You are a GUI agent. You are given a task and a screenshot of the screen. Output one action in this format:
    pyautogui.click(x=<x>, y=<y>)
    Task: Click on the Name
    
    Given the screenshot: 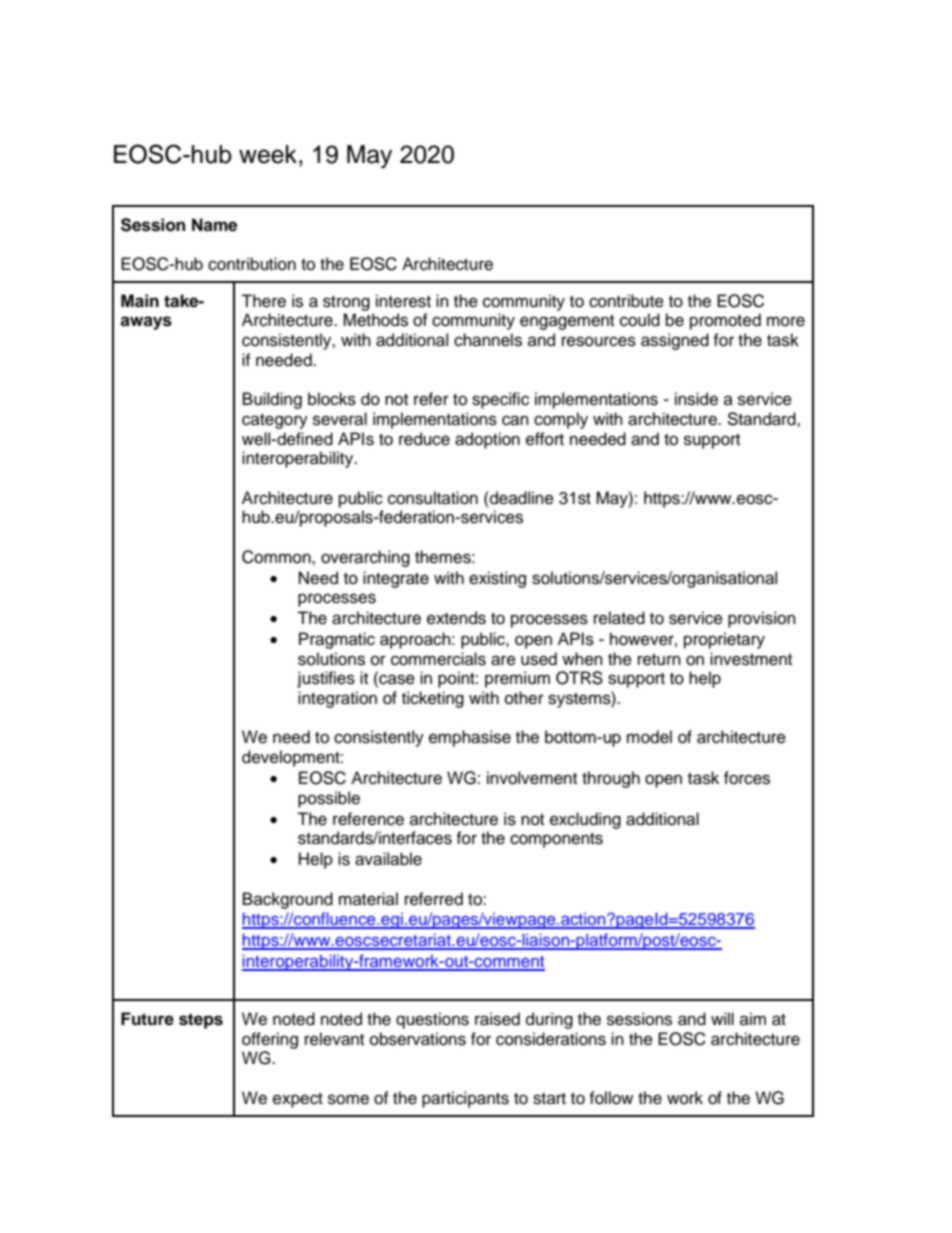 What is the action you would take?
    pyautogui.click(x=214, y=225)
